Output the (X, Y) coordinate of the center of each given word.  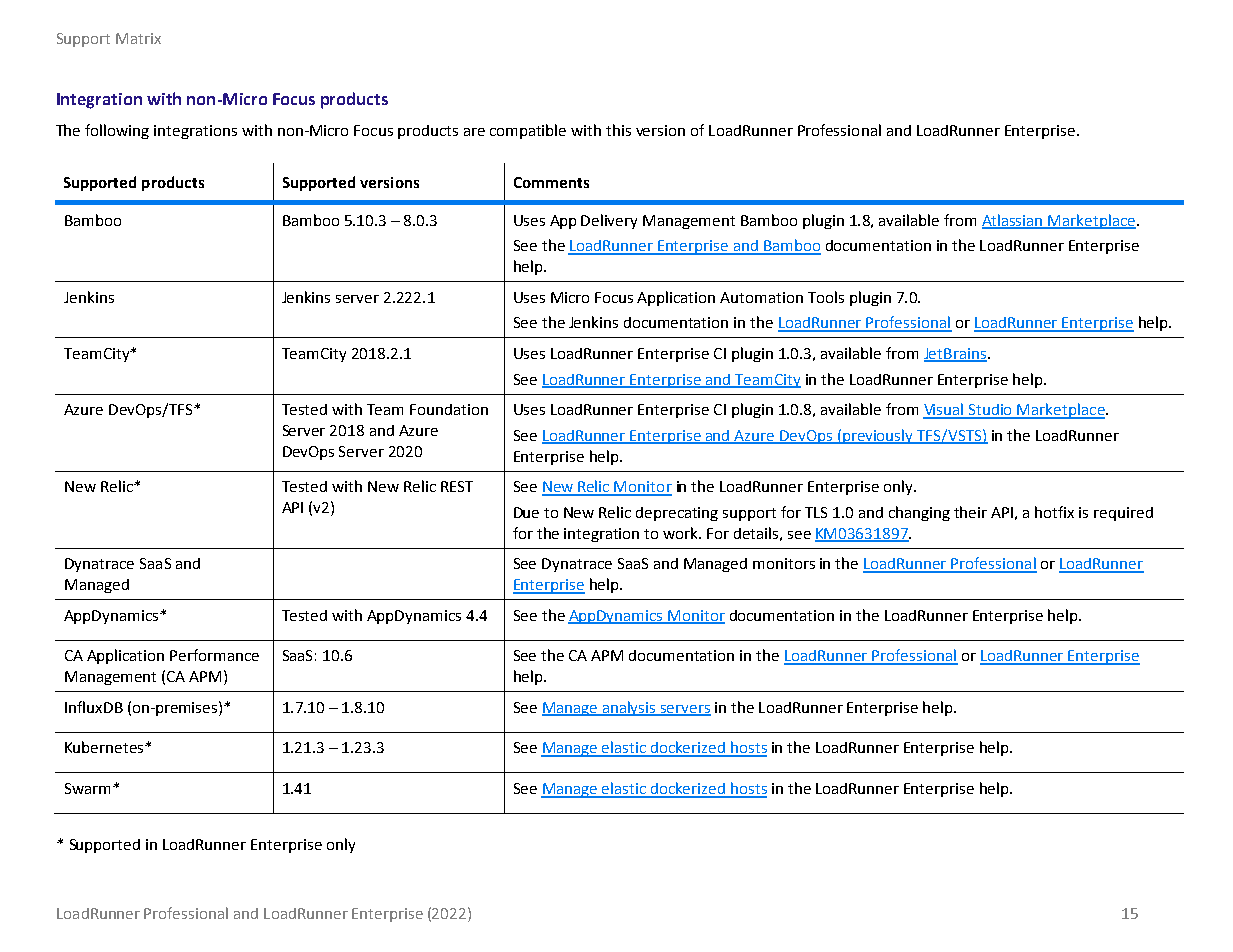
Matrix (138, 38)
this (618, 130)
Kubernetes (105, 747)
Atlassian (1013, 221)
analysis (629, 708)
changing (919, 513)
